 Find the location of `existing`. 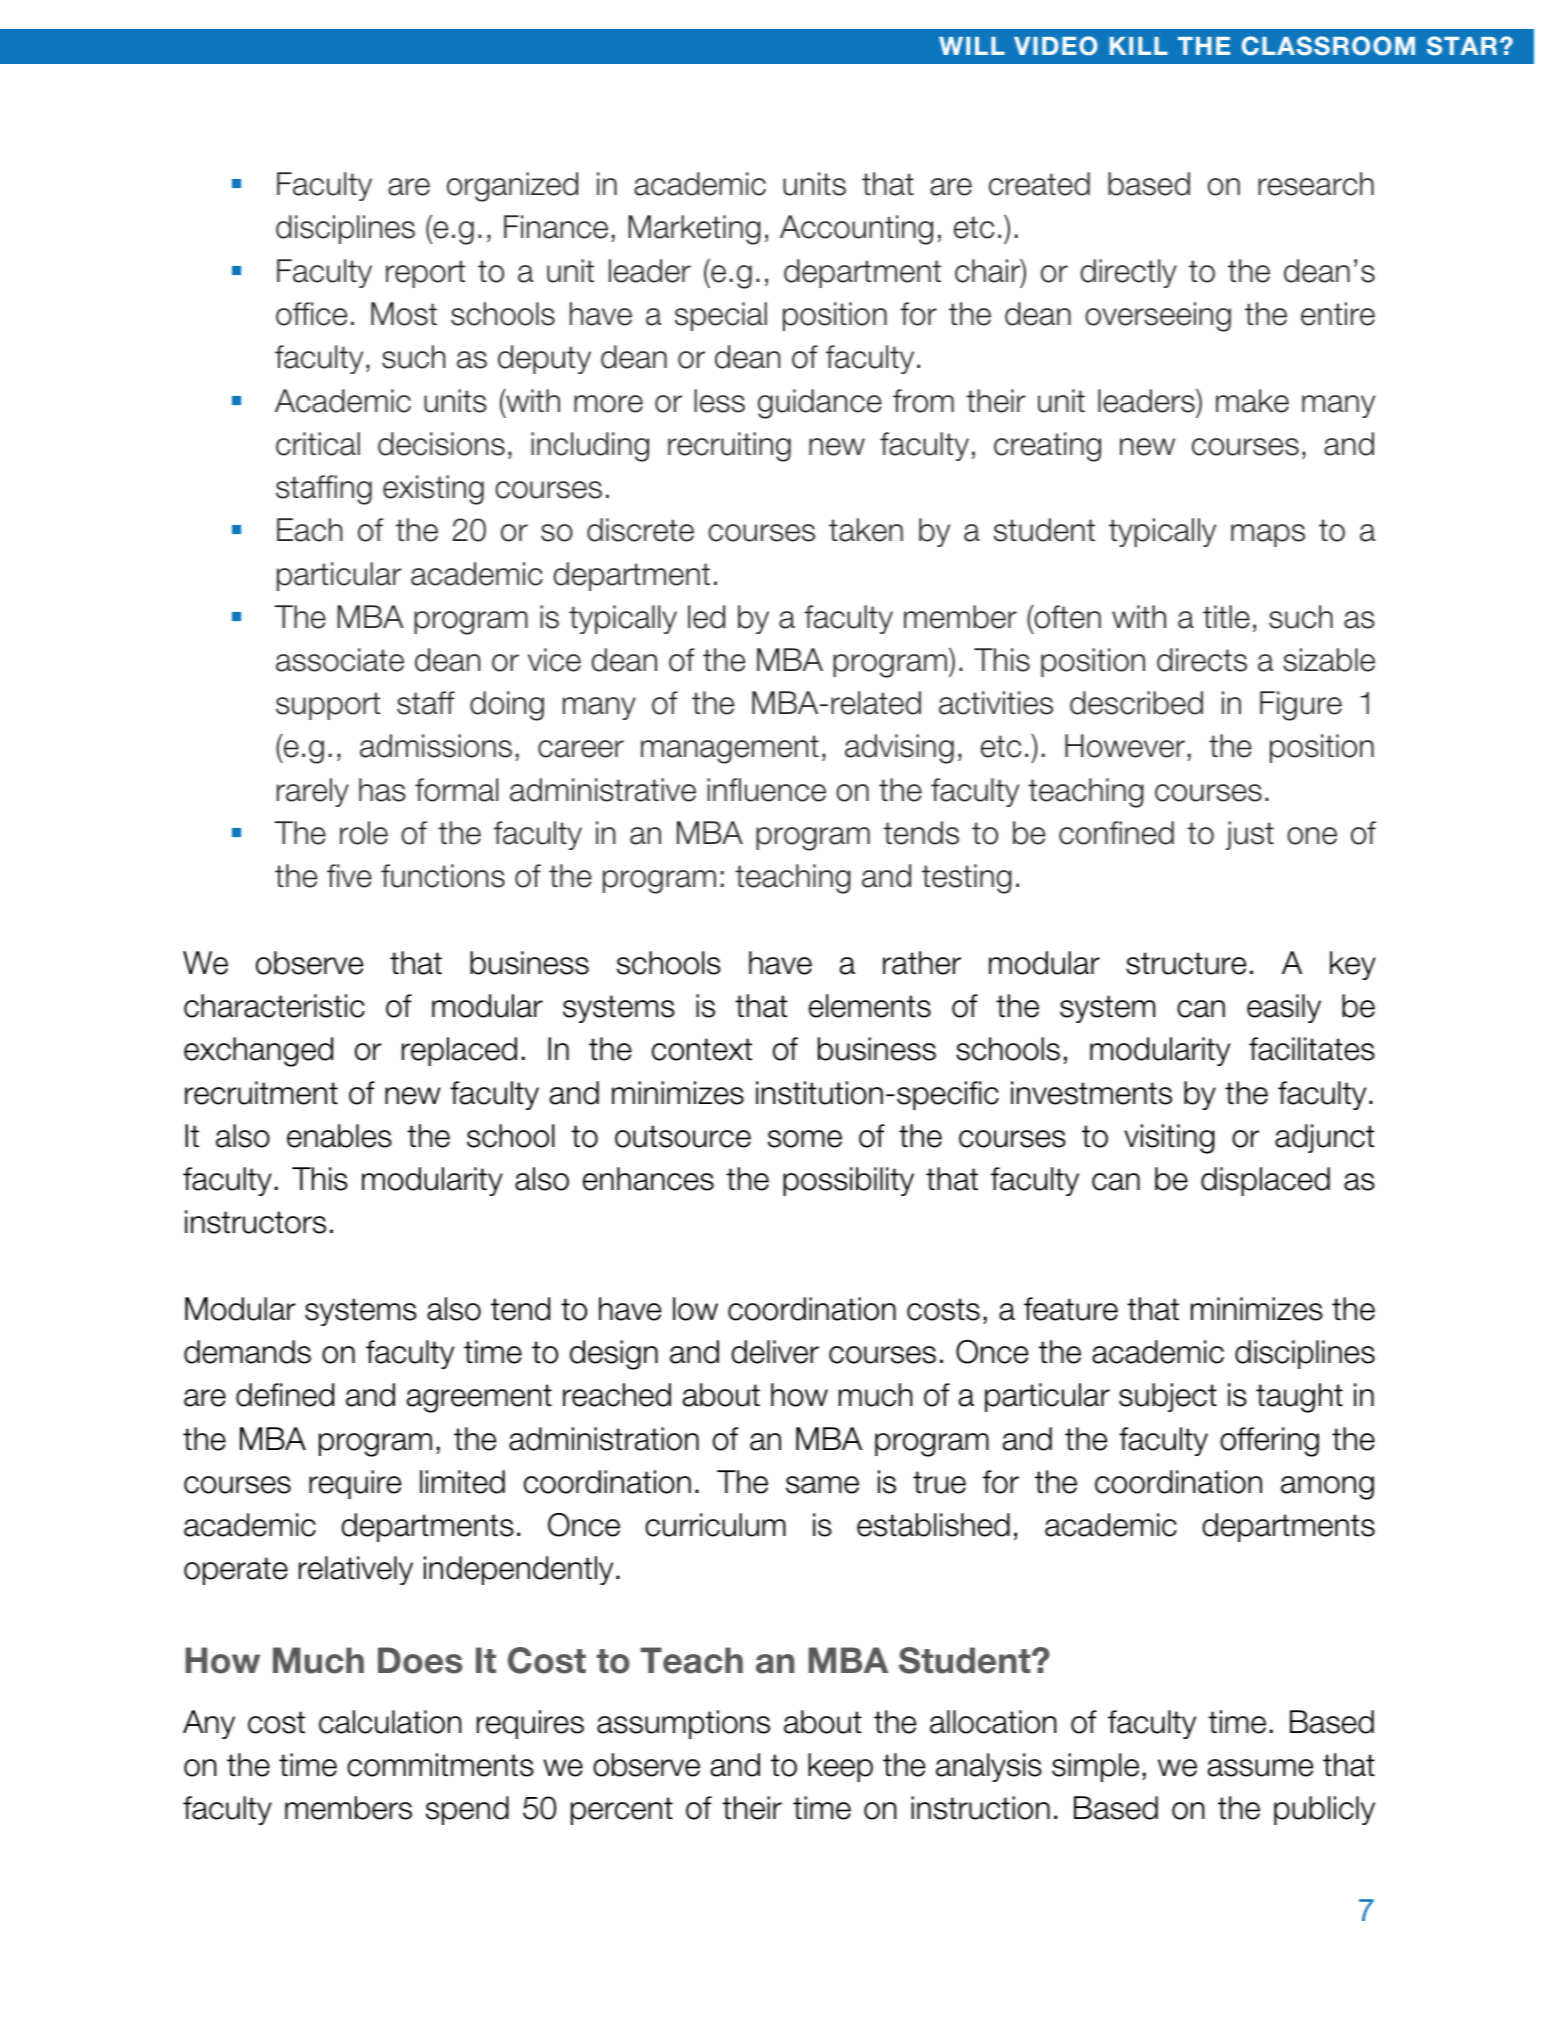

existing is located at coordinates (433, 490).
